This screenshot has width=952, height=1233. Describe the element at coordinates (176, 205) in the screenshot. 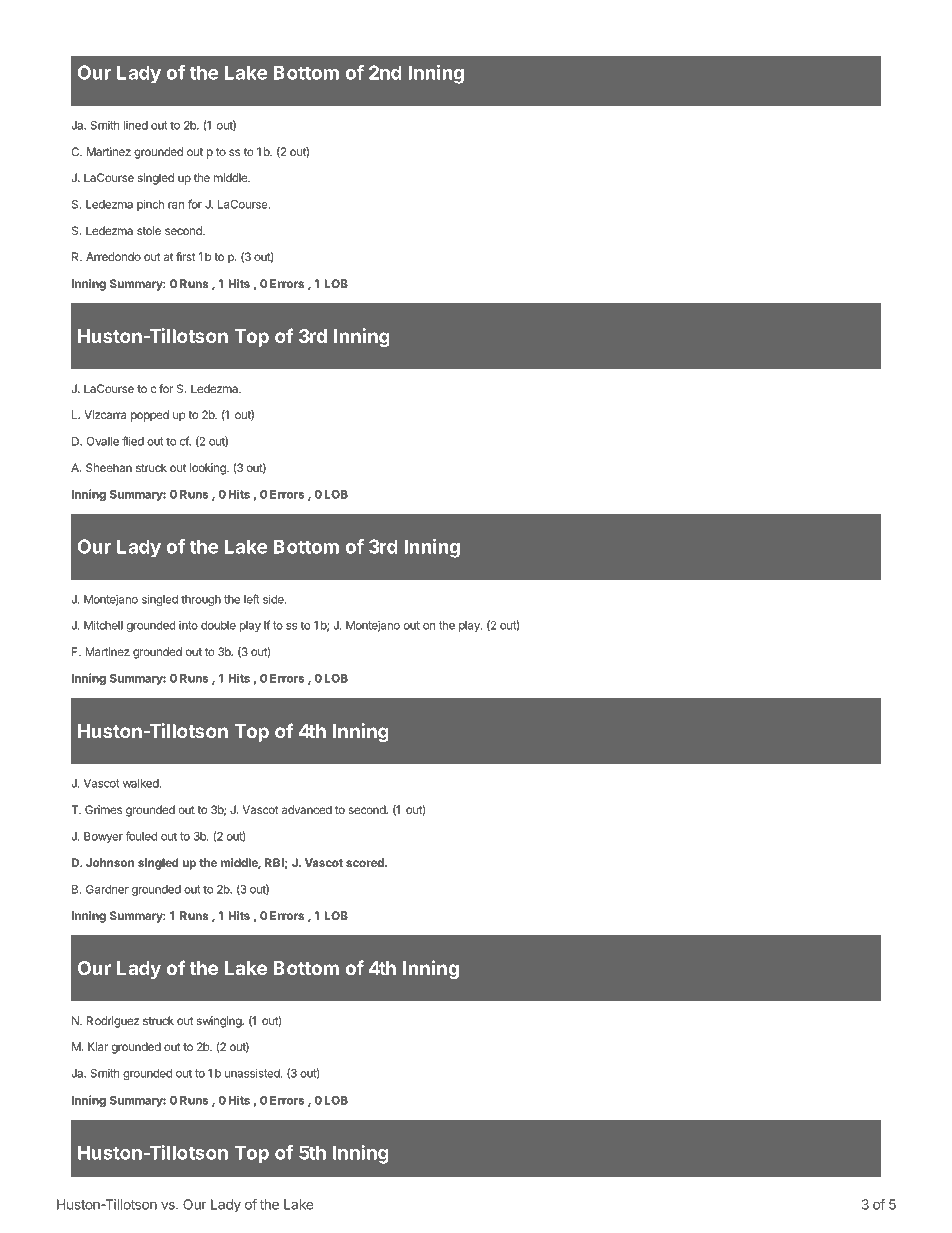

I see `ran` at that location.
